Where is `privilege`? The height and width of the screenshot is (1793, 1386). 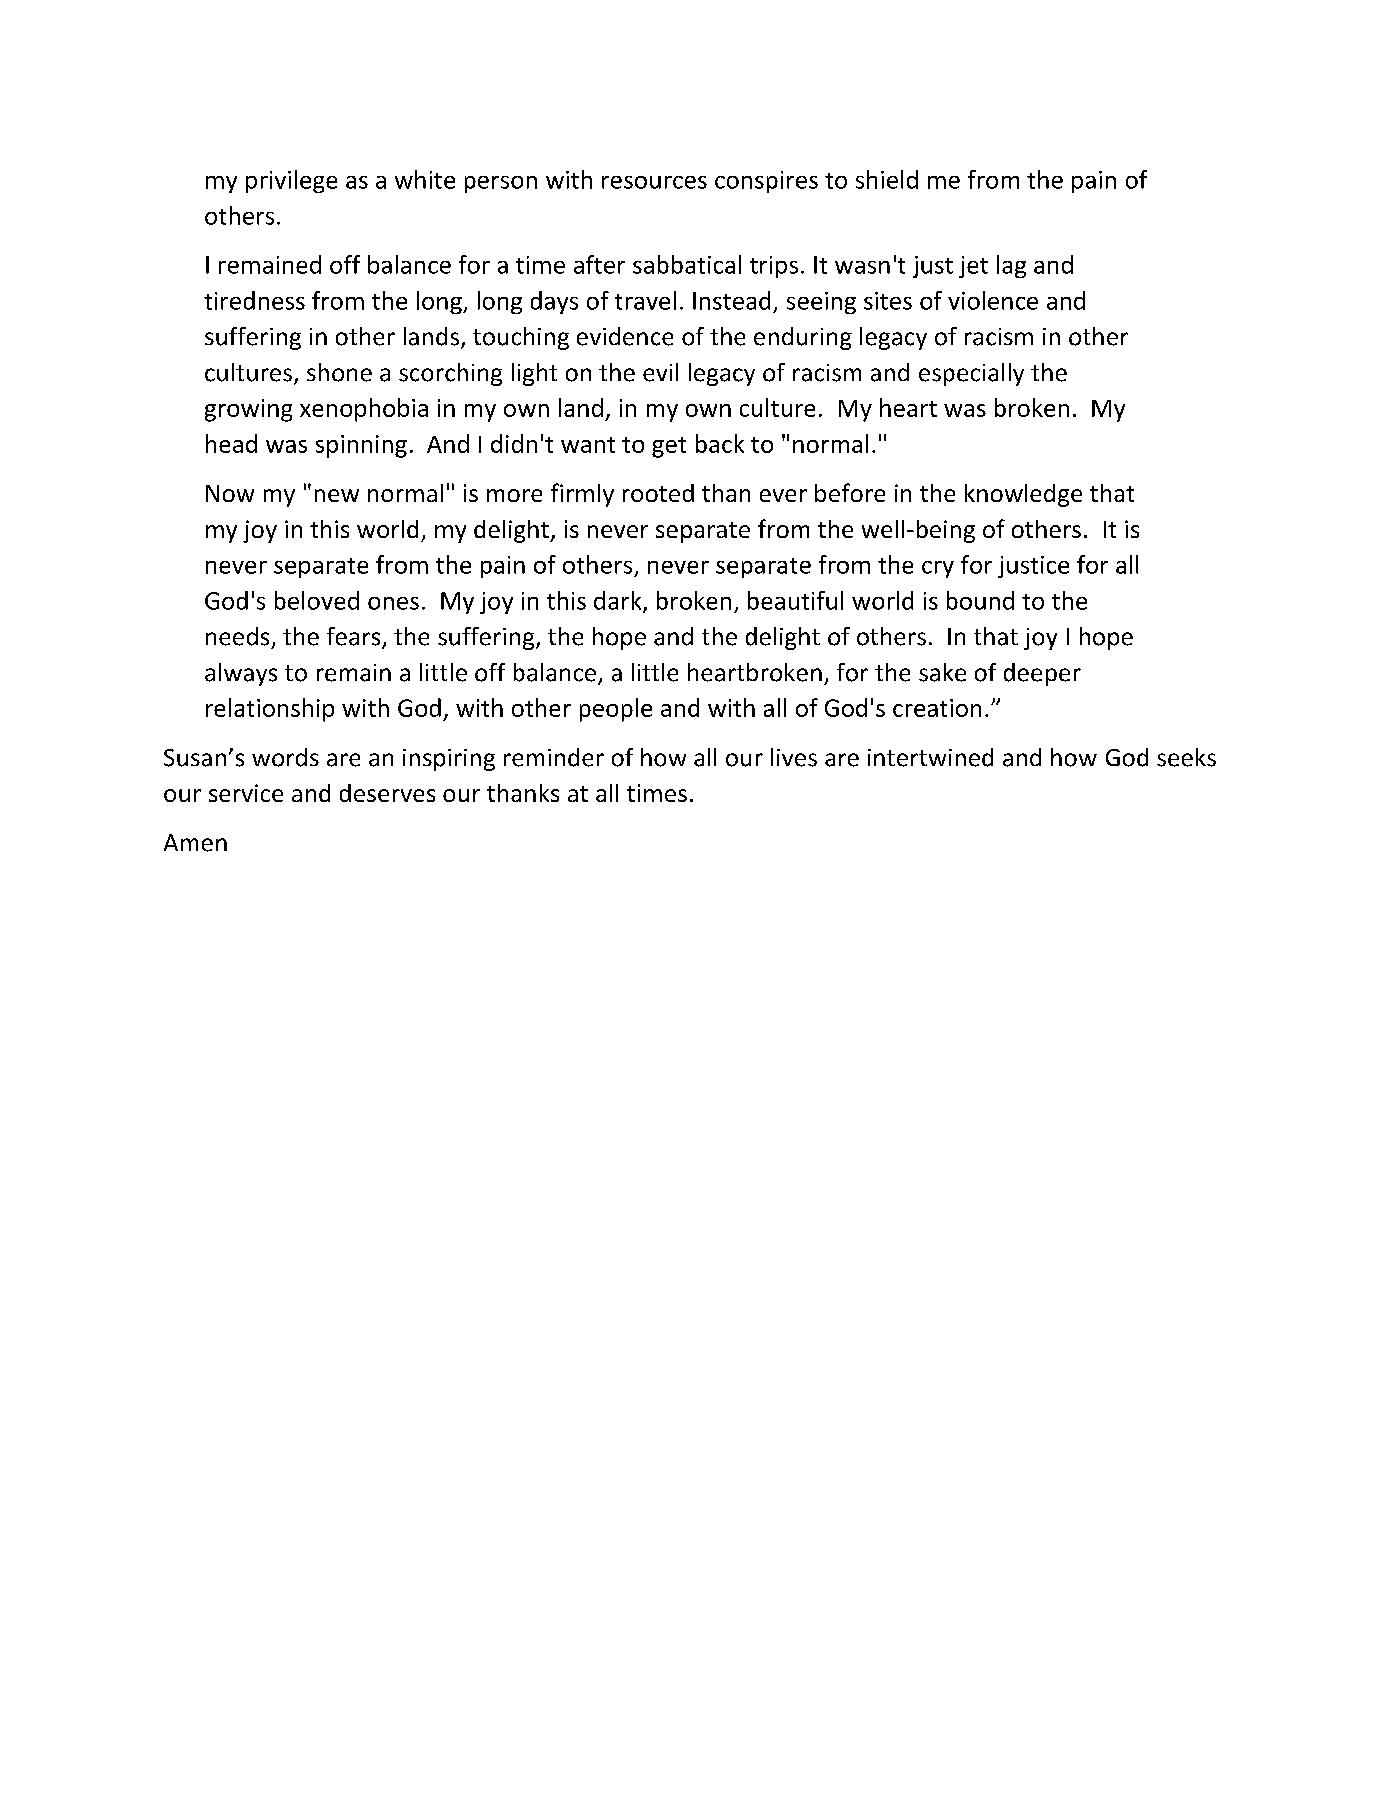
privilege is located at coordinates (291, 181).
